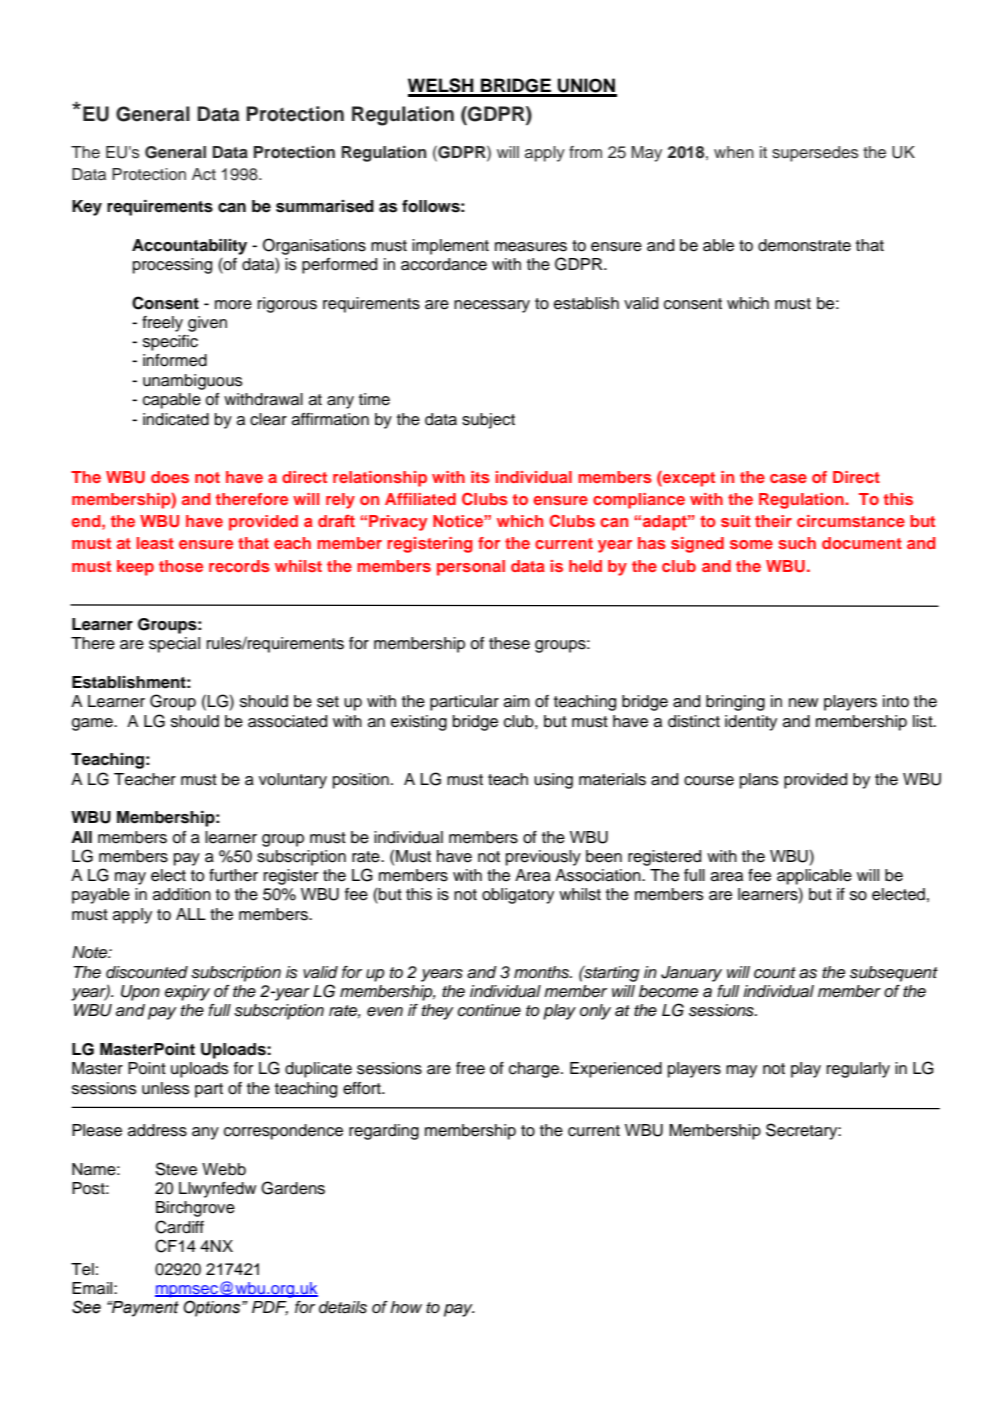 This page has width=1000, height=1414. What do you see at coordinates (517, 701) in the page?
I see `aim` at bounding box center [517, 701].
